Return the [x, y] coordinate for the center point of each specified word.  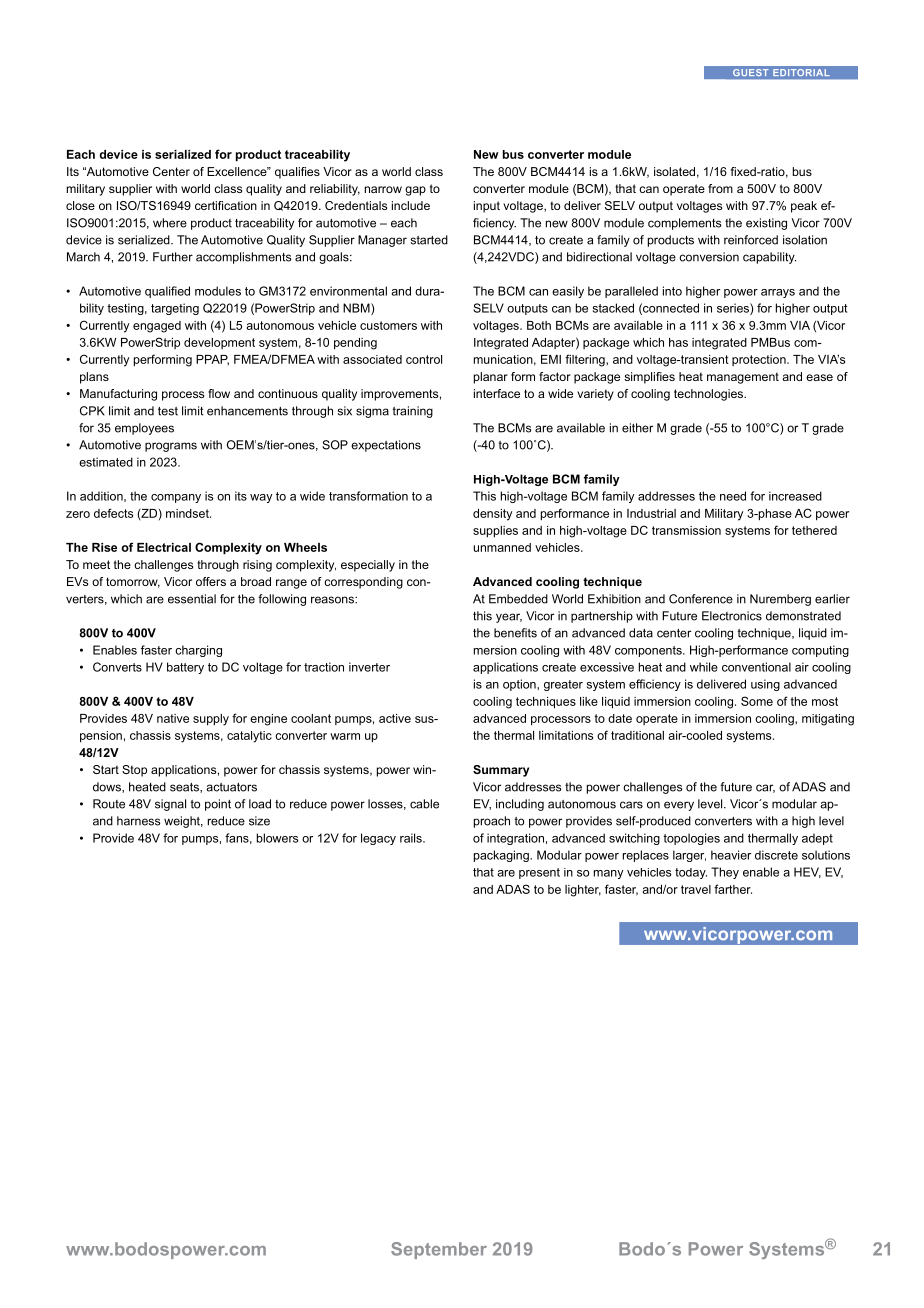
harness [139, 821]
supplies [495, 532]
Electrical [164, 547]
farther [733, 889]
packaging [502, 856]
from [720, 188]
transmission [686, 530]
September [439, 1250]
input [487, 207]
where [170, 223]
